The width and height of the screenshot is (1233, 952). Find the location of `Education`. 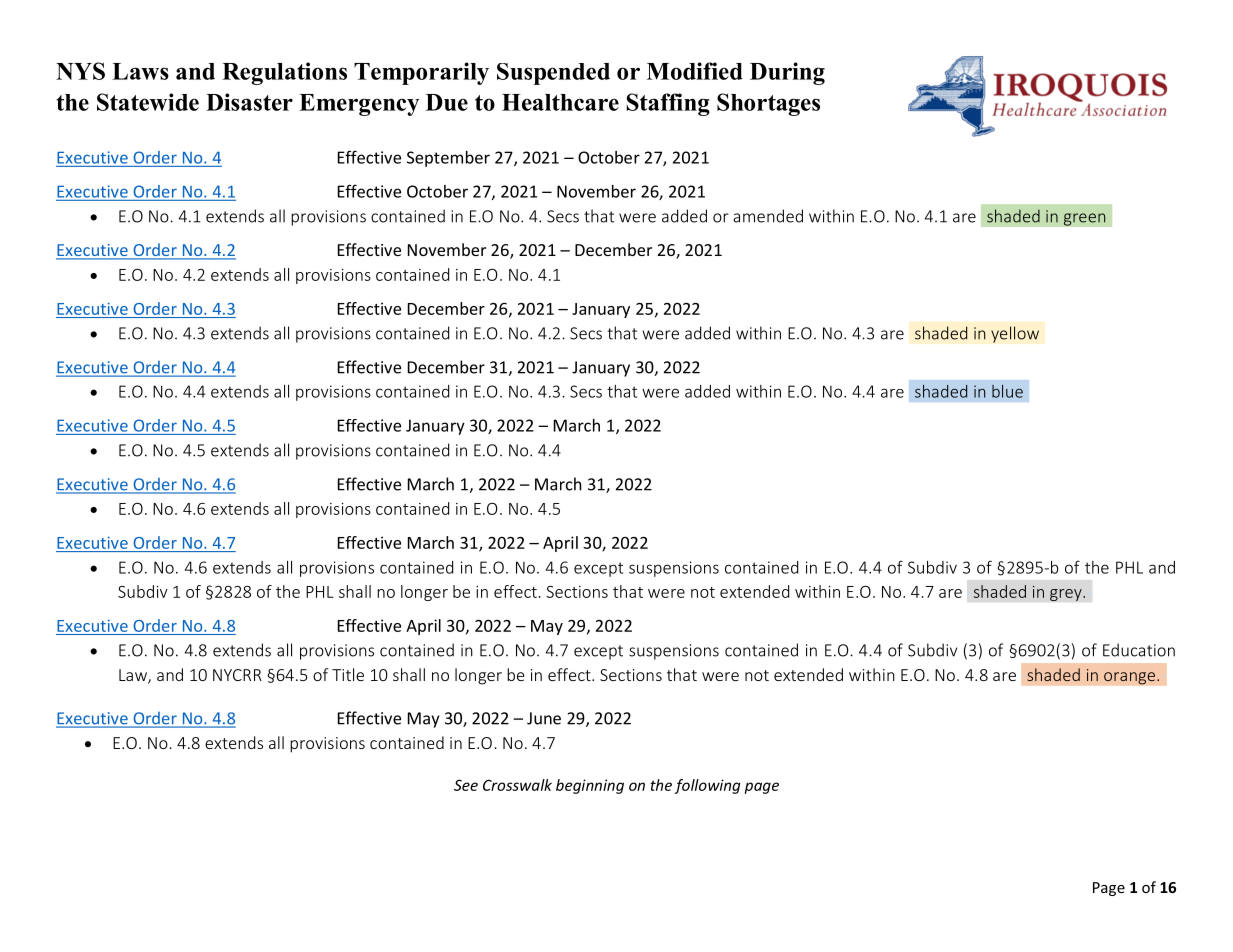

Education is located at coordinates (1139, 650).
